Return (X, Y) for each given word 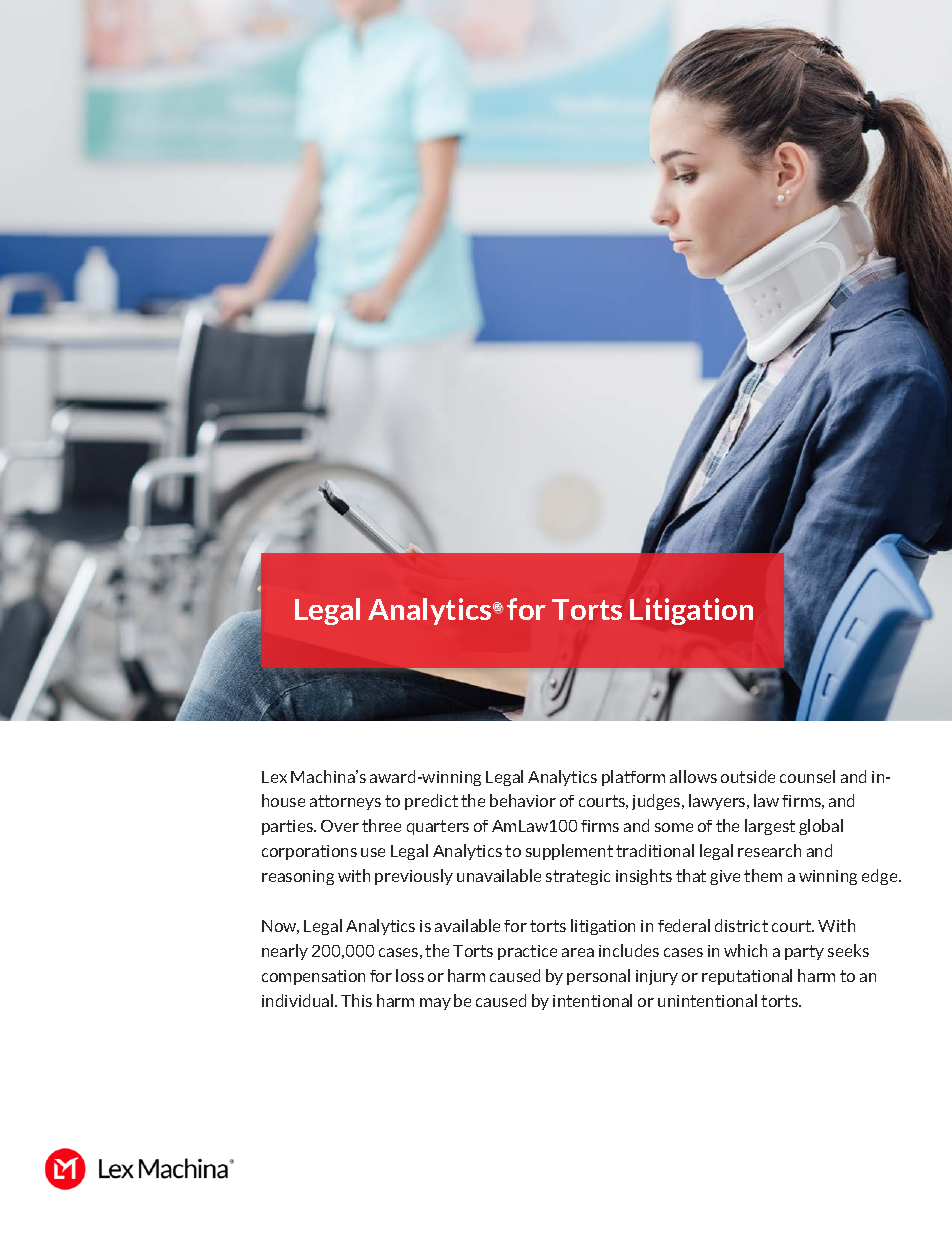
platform (633, 778)
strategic (578, 877)
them (763, 875)
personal (598, 977)
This (356, 1000)
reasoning (298, 877)
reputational (747, 977)
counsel (807, 776)
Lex (274, 777)
